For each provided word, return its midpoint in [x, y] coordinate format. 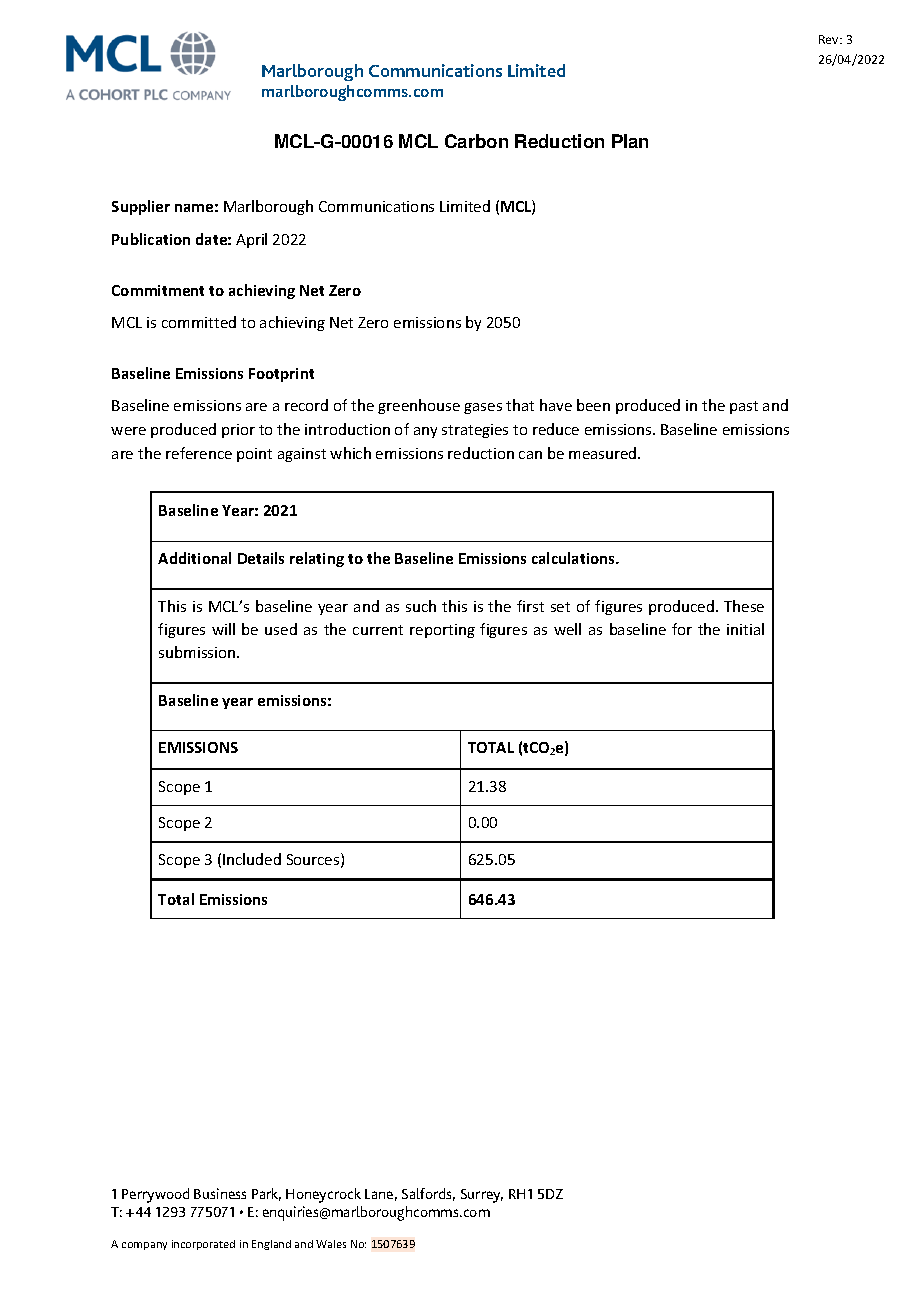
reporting [442, 631]
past [744, 407]
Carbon [476, 141]
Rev [830, 39]
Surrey [482, 1196]
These [744, 606]
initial [745, 629]
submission [198, 652]
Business [220, 1193]
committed [199, 322]
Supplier [141, 207]
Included [252, 859]
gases [483, 408]
